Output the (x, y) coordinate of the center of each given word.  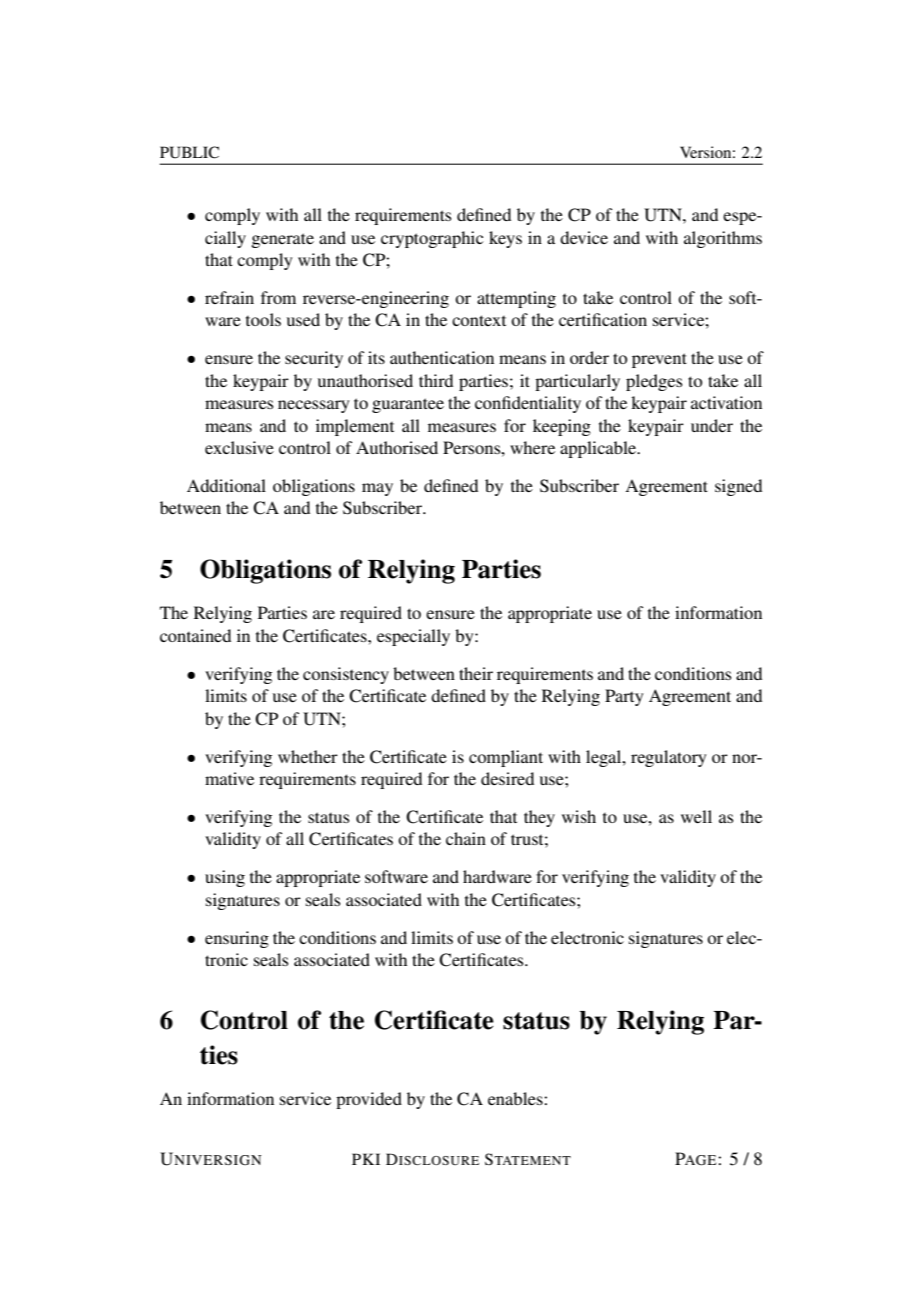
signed (738, 487)
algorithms (723, 239)
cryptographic (432, 239)
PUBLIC (189, 152)
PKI (366, 1159)
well (696, 816)
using (225, 878)
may (377, 489)
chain (466, 838)
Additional (226, 485)
